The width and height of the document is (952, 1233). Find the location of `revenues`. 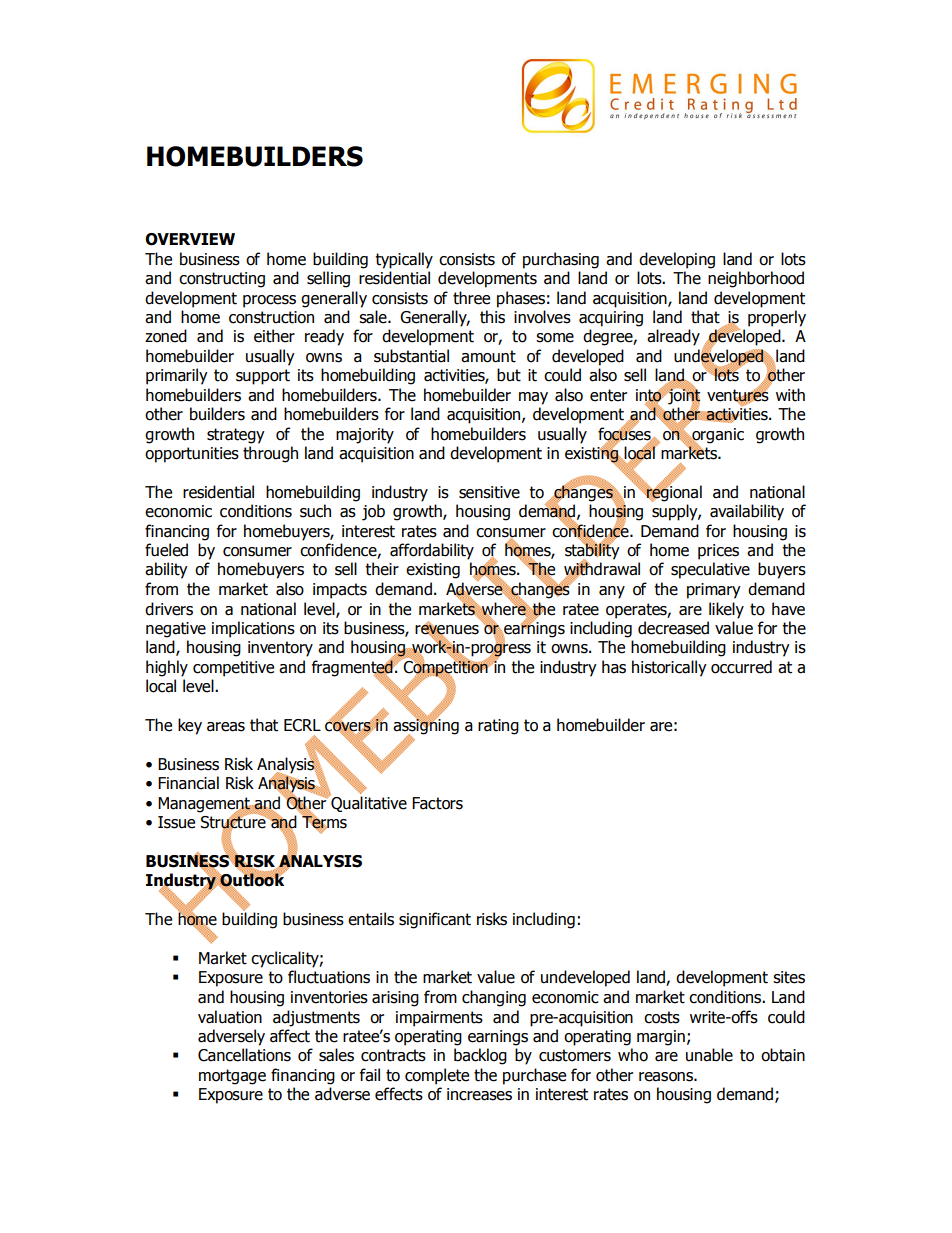

revenues is located at coordinates (447, 629).
